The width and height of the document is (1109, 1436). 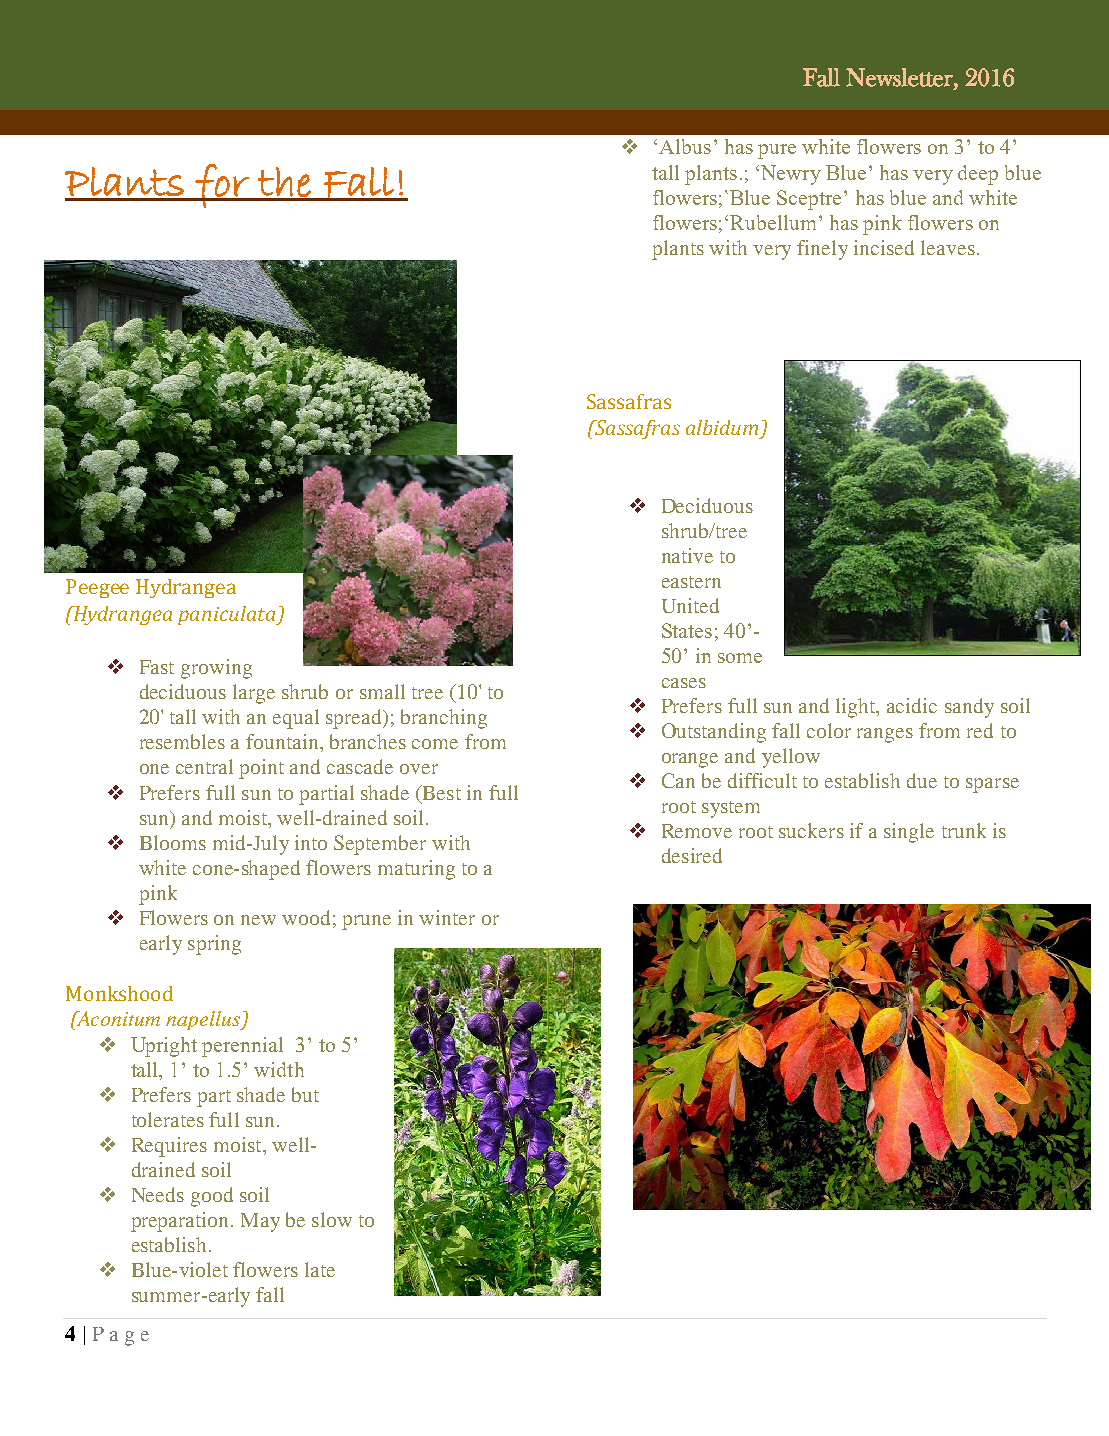 What do you see at coordinates (332, 1219) in the document?
I see `slow` at bounding box center [332, 1219].
